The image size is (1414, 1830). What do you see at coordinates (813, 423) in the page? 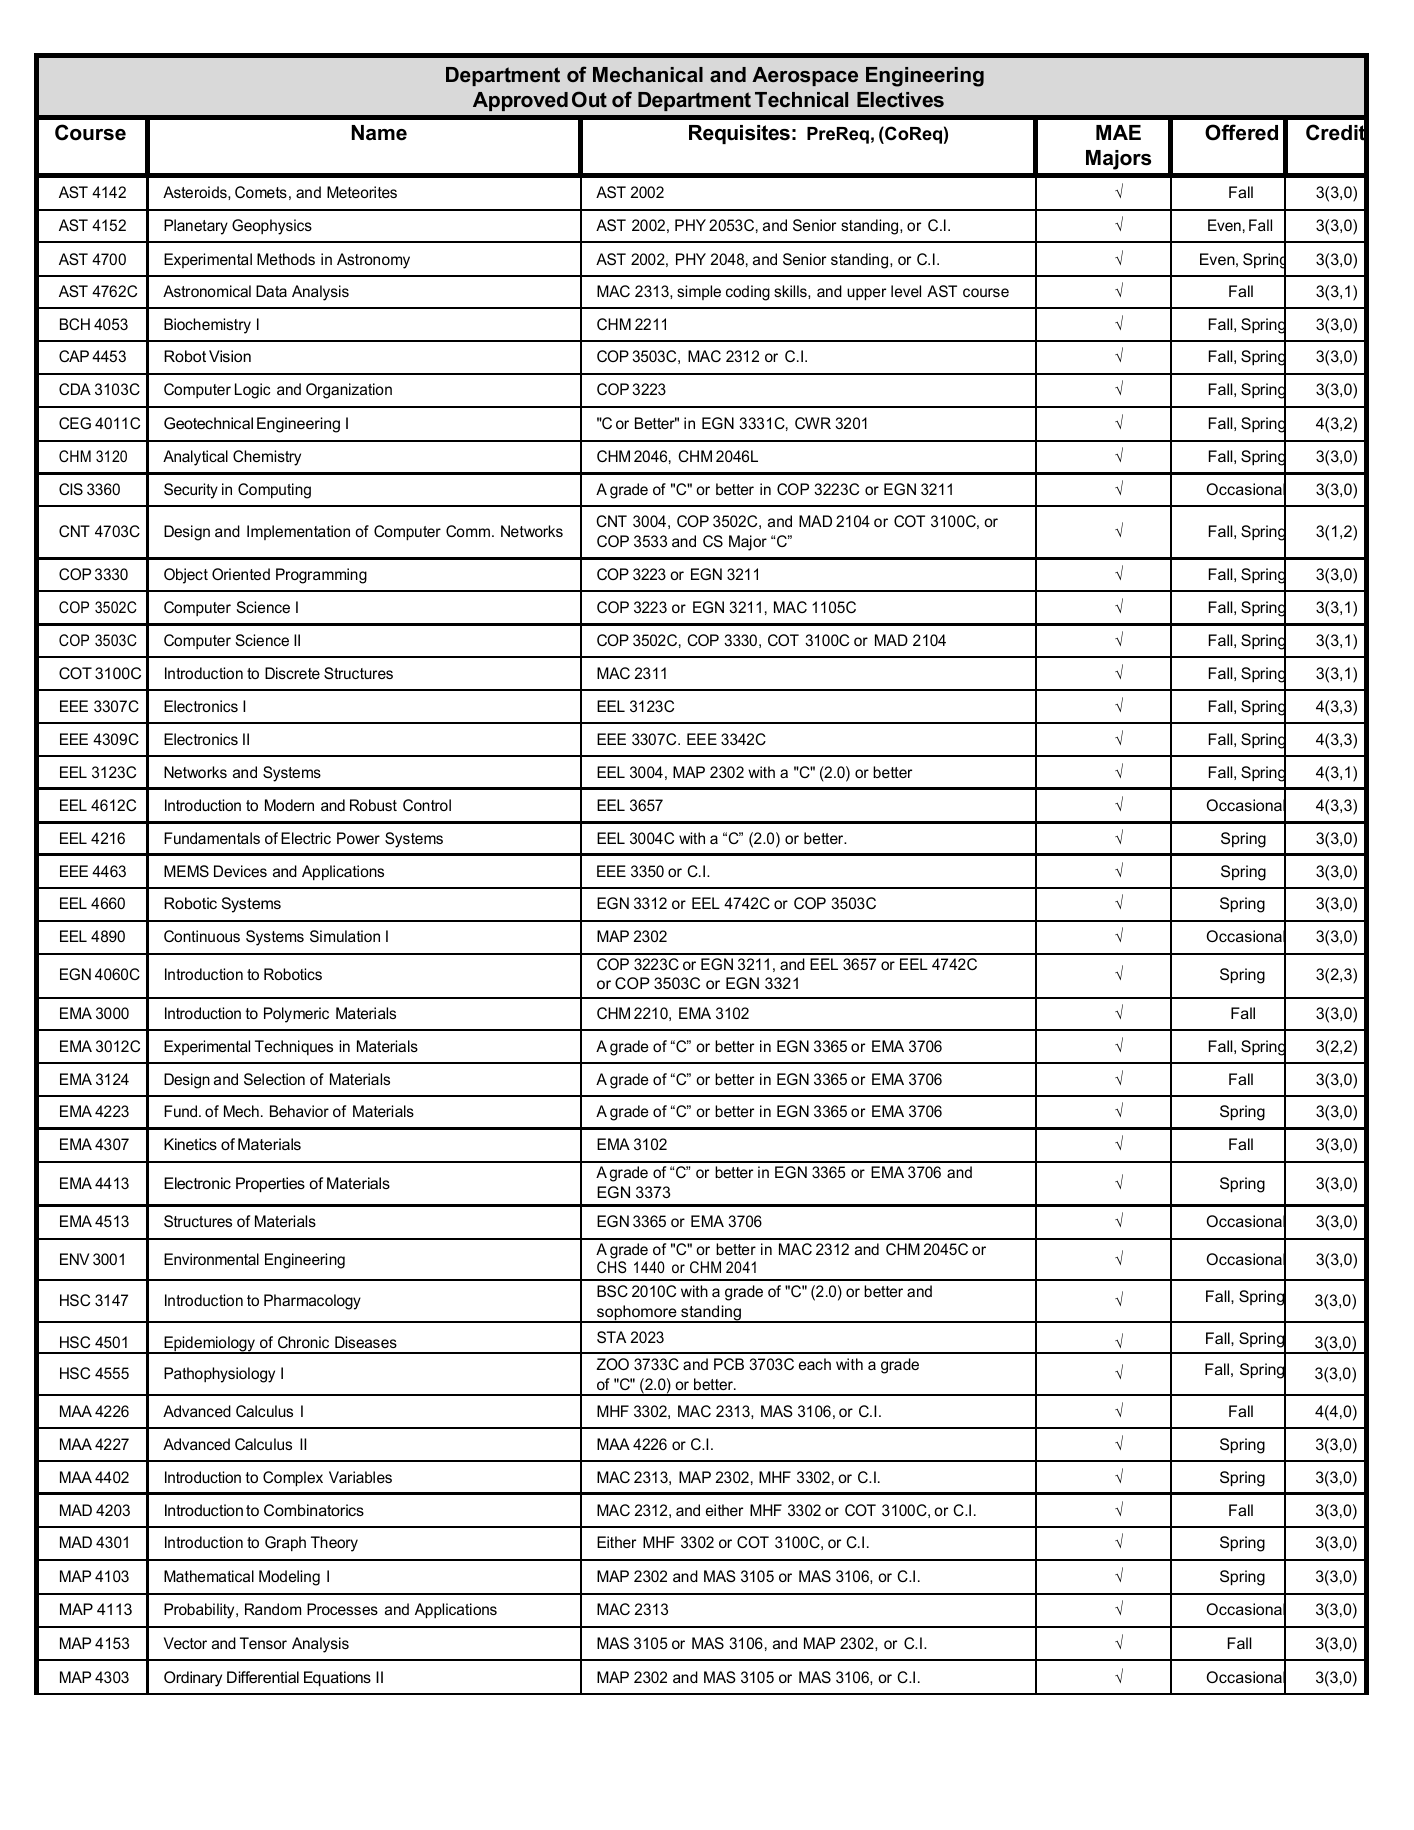
I see `CWR` at bounding box center [813, 423].
